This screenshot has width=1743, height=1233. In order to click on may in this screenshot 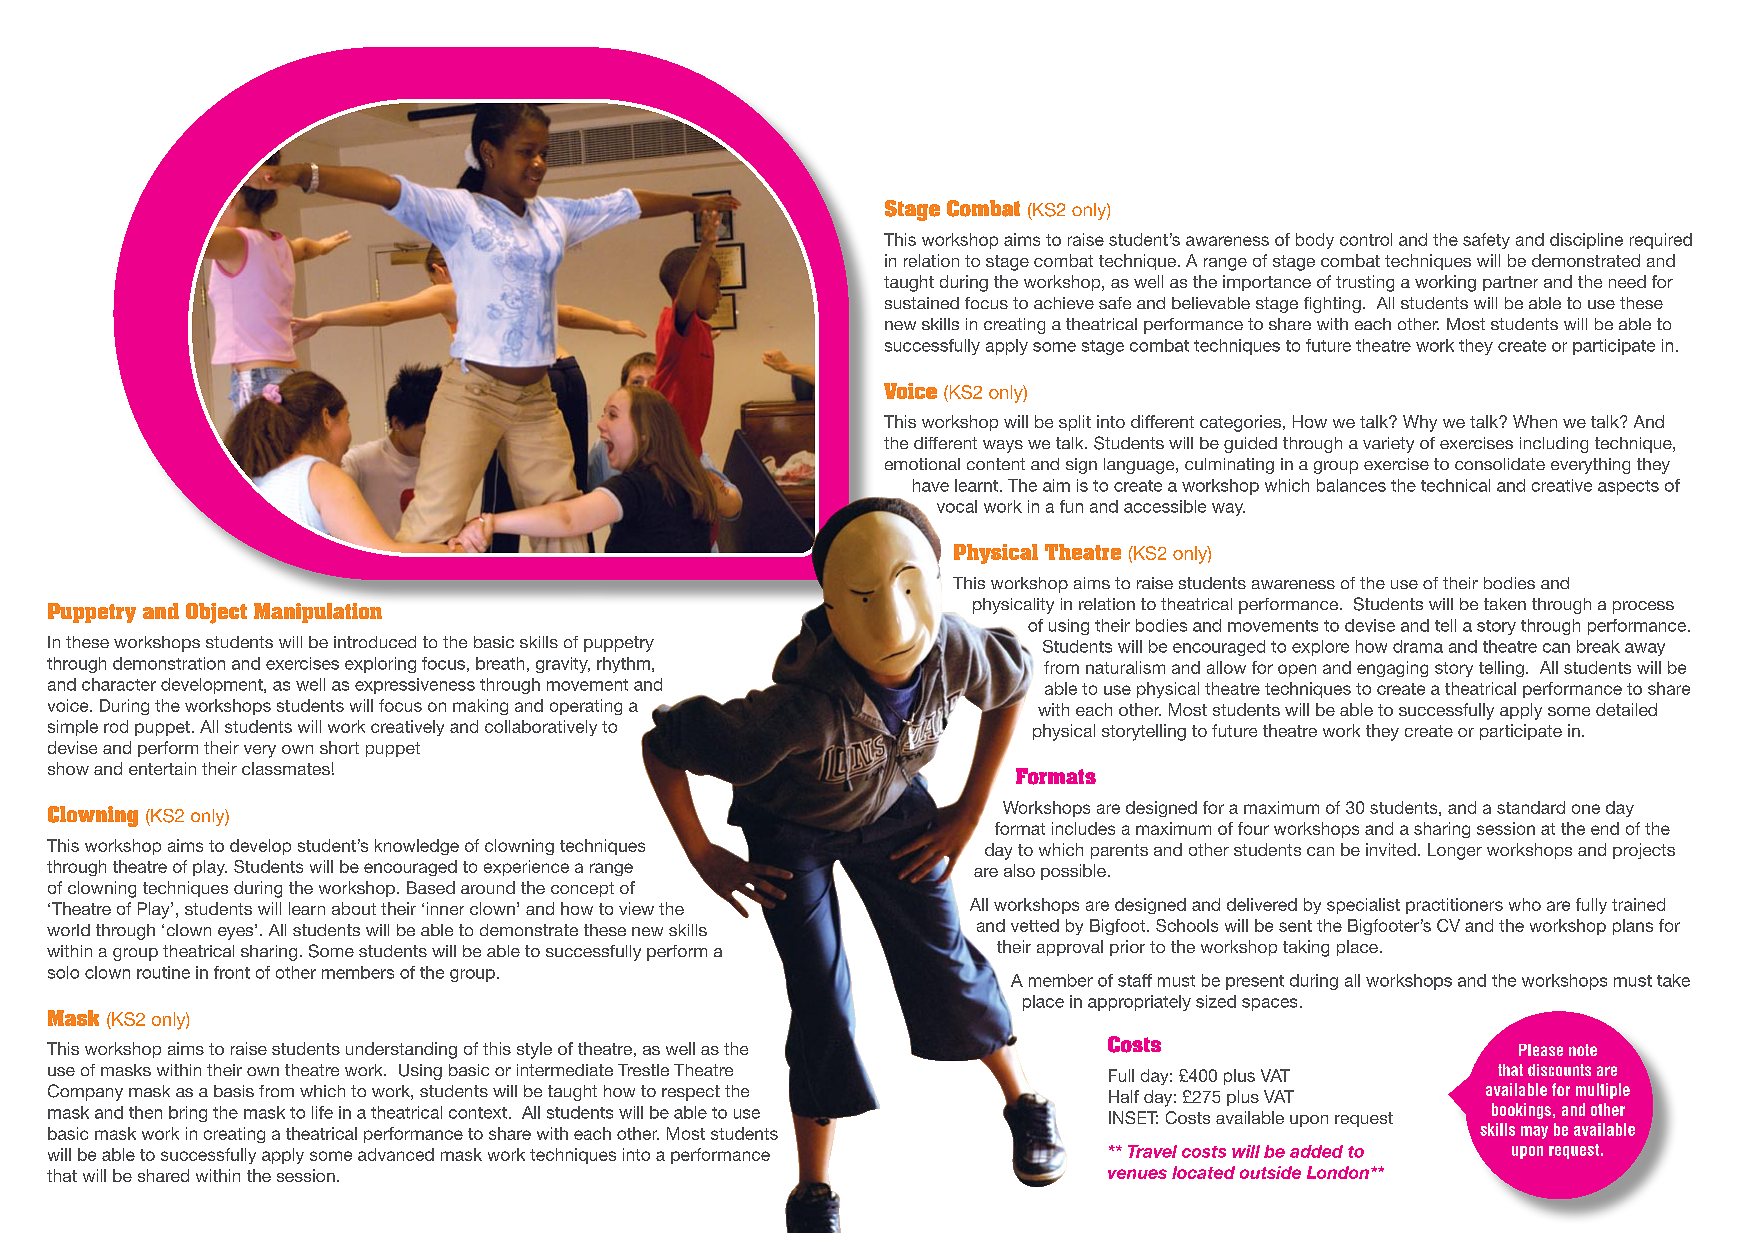, I will do `click(1534, 1132)`.
